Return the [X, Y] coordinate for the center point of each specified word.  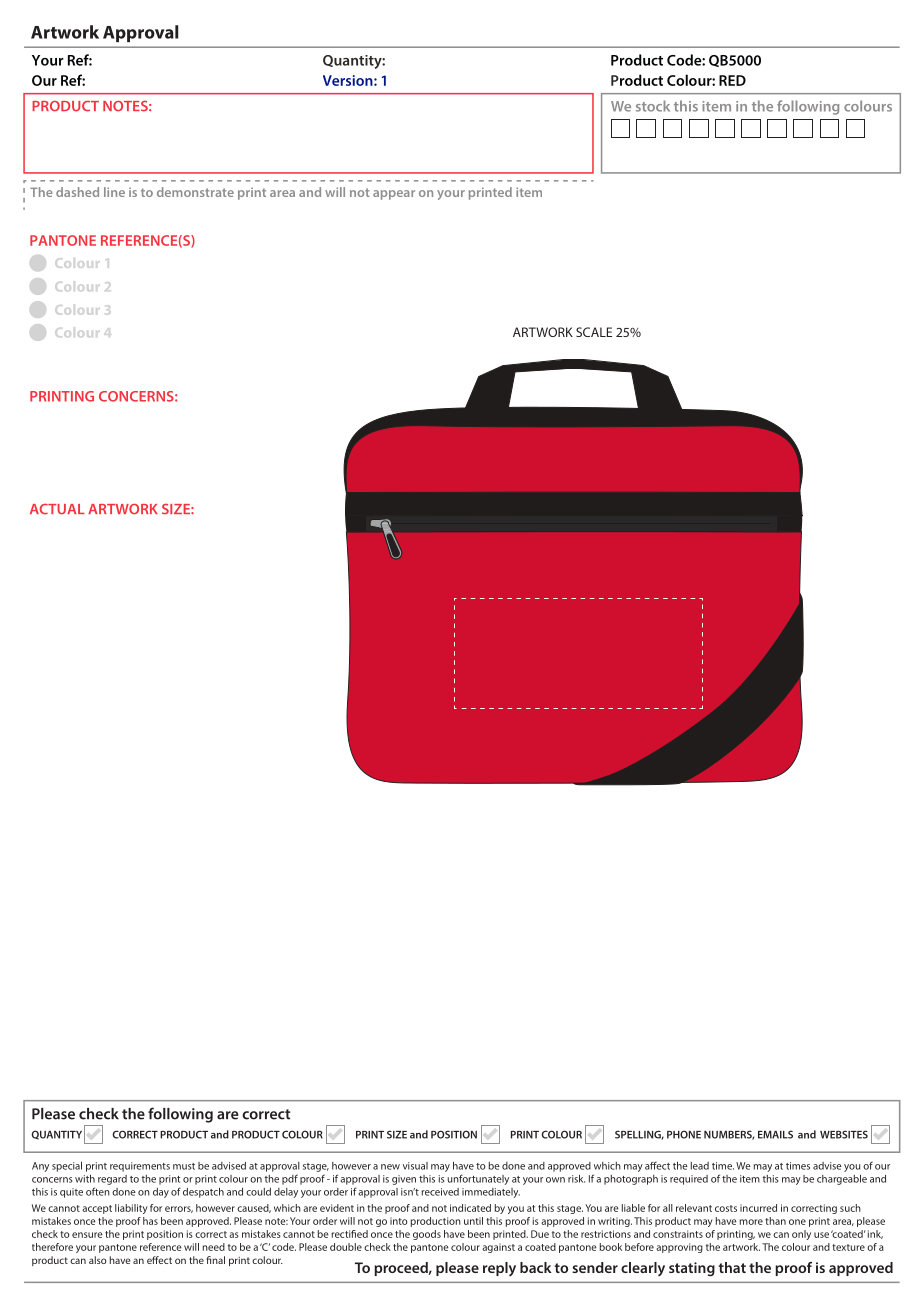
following [808, 107]
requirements [140, 1167]
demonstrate [195, 192]
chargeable [842, 1180]
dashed [77, 192]
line [114, 192]
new [390, 1167]
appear [394, 195]
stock [653, 106]
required [689, 1180]
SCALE [594, 332]
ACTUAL [57, 509]
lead [700, 1166]
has [150, 1221]
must [184, 1166]
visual [415, 1166]
